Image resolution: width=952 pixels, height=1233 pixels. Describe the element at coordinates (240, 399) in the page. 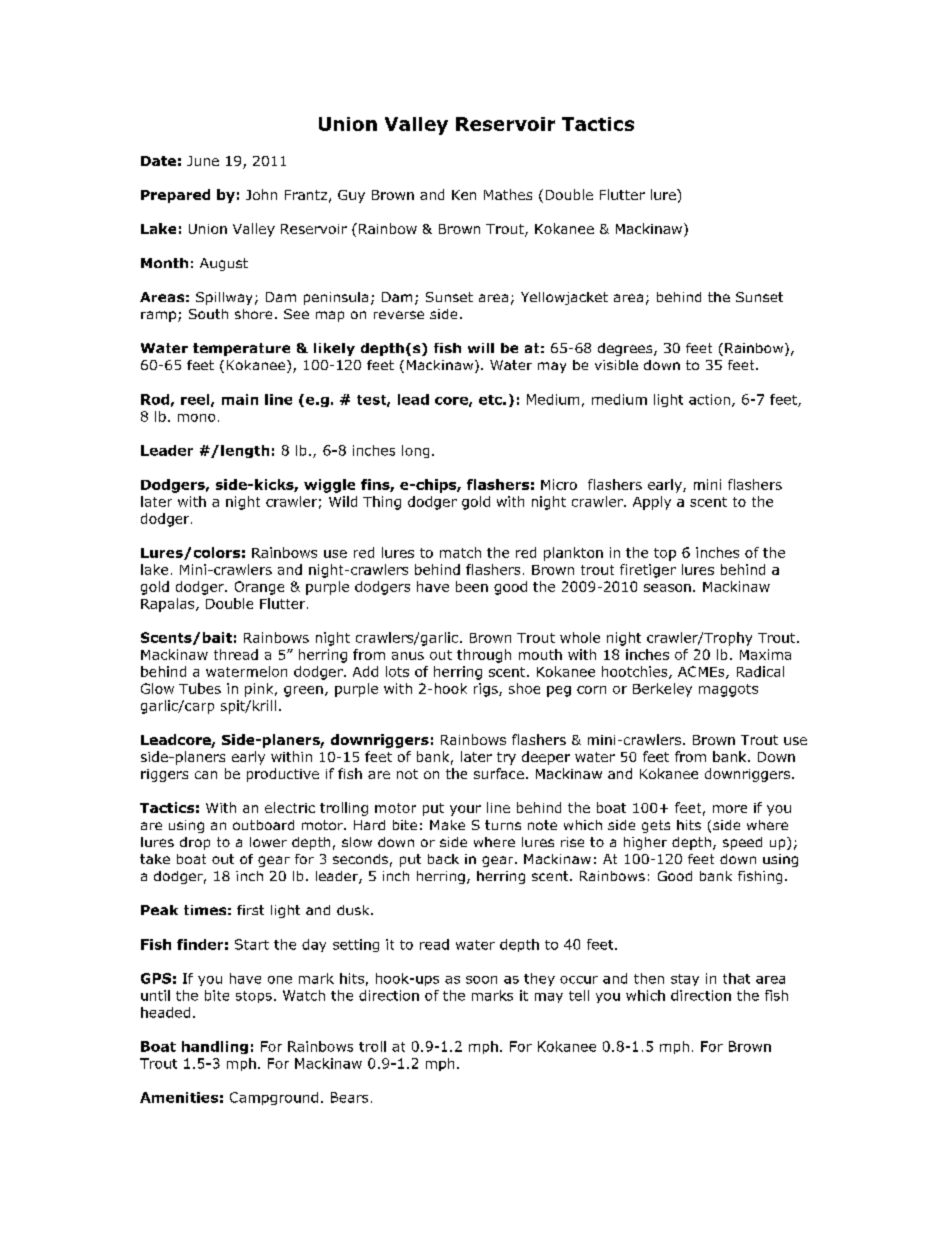

I see `main` at that location.
